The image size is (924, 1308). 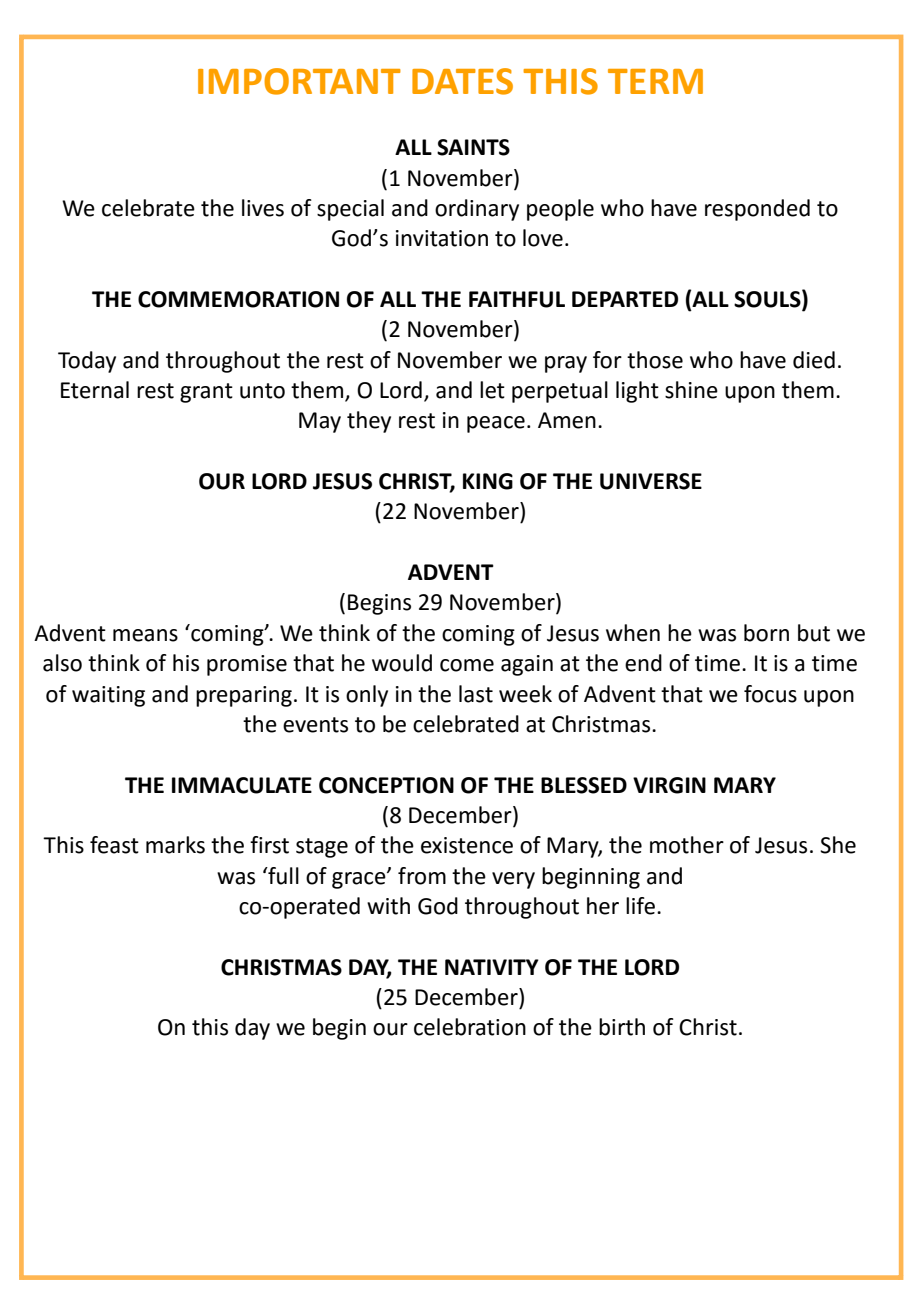 What do you see at coordinates (462, 81) in the document?
I see `DATES` at bounding box center [462, 81].
